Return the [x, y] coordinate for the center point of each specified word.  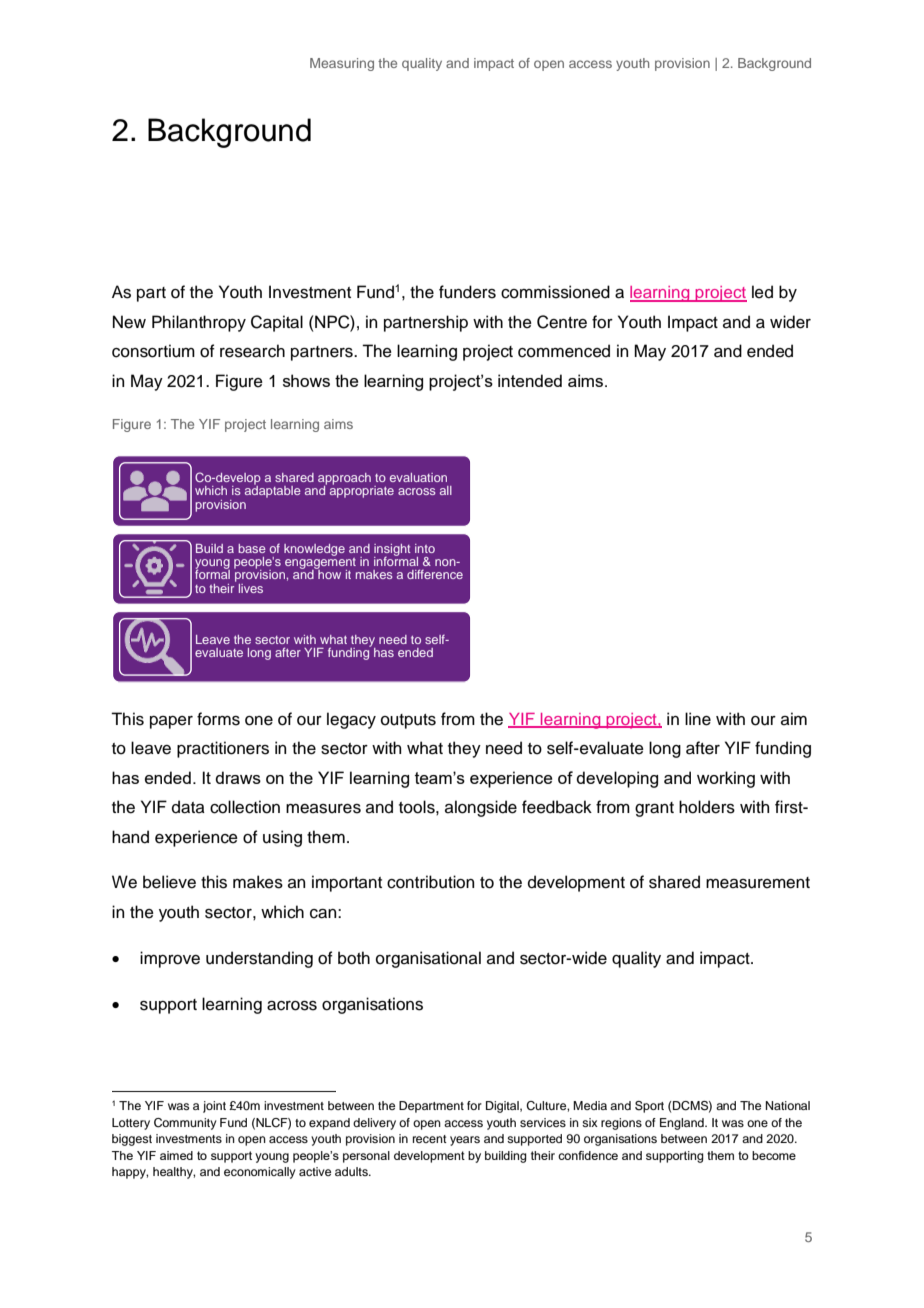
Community [185, 1124]
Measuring [342, 64]
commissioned [555, 292]
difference [435, 574]
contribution [430, 882]
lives [251, 588]
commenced [564, 351]
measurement [758, 883]
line [698, 719]
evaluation [418, 477]
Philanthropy [199, 323]
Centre [562, 322]
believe [169, 882]
